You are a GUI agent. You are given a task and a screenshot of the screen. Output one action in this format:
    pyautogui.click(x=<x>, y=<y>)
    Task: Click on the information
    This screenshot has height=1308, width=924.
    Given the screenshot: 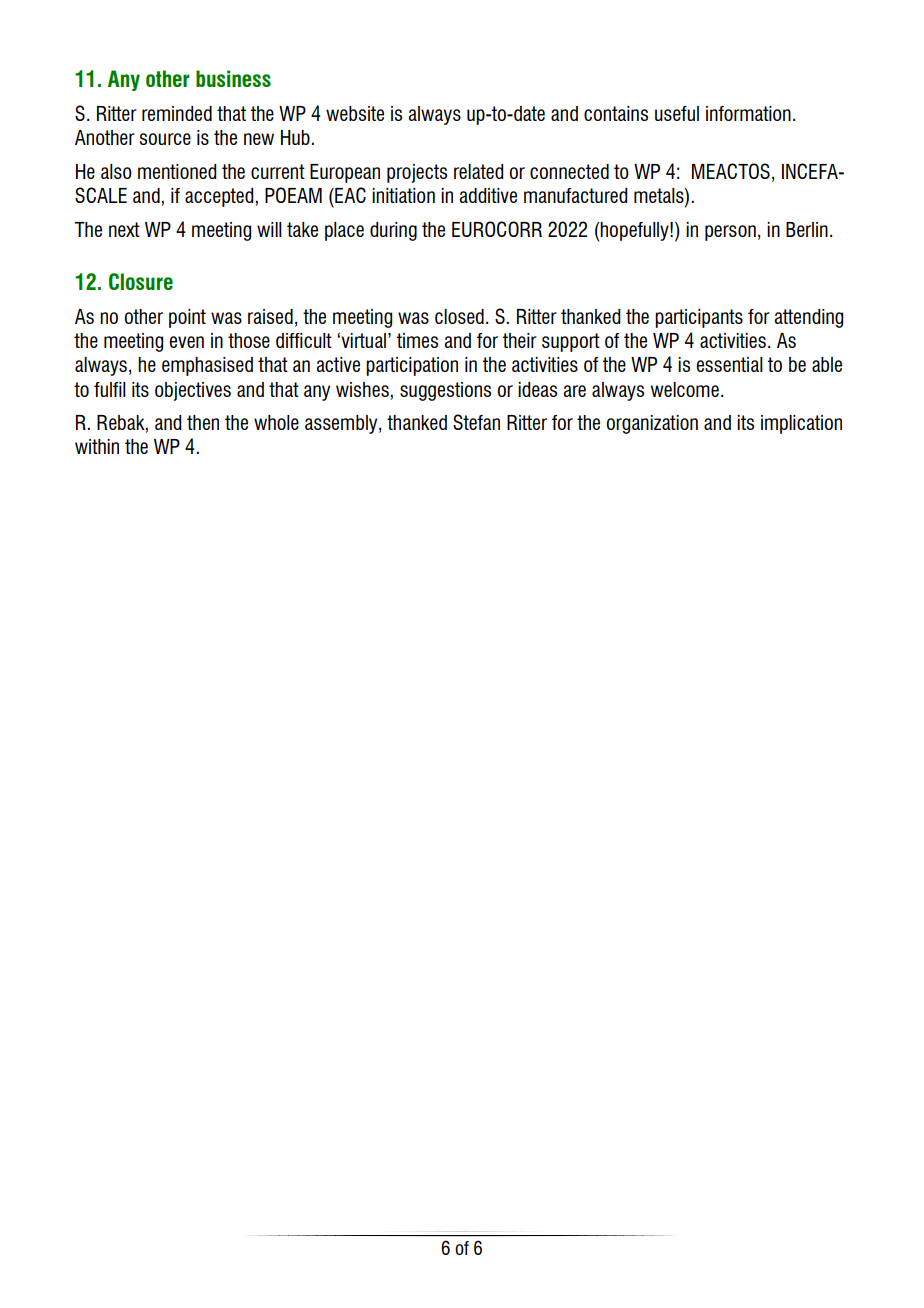 What is the action you would take?
    pyautogui.click(x=748, y=113)
